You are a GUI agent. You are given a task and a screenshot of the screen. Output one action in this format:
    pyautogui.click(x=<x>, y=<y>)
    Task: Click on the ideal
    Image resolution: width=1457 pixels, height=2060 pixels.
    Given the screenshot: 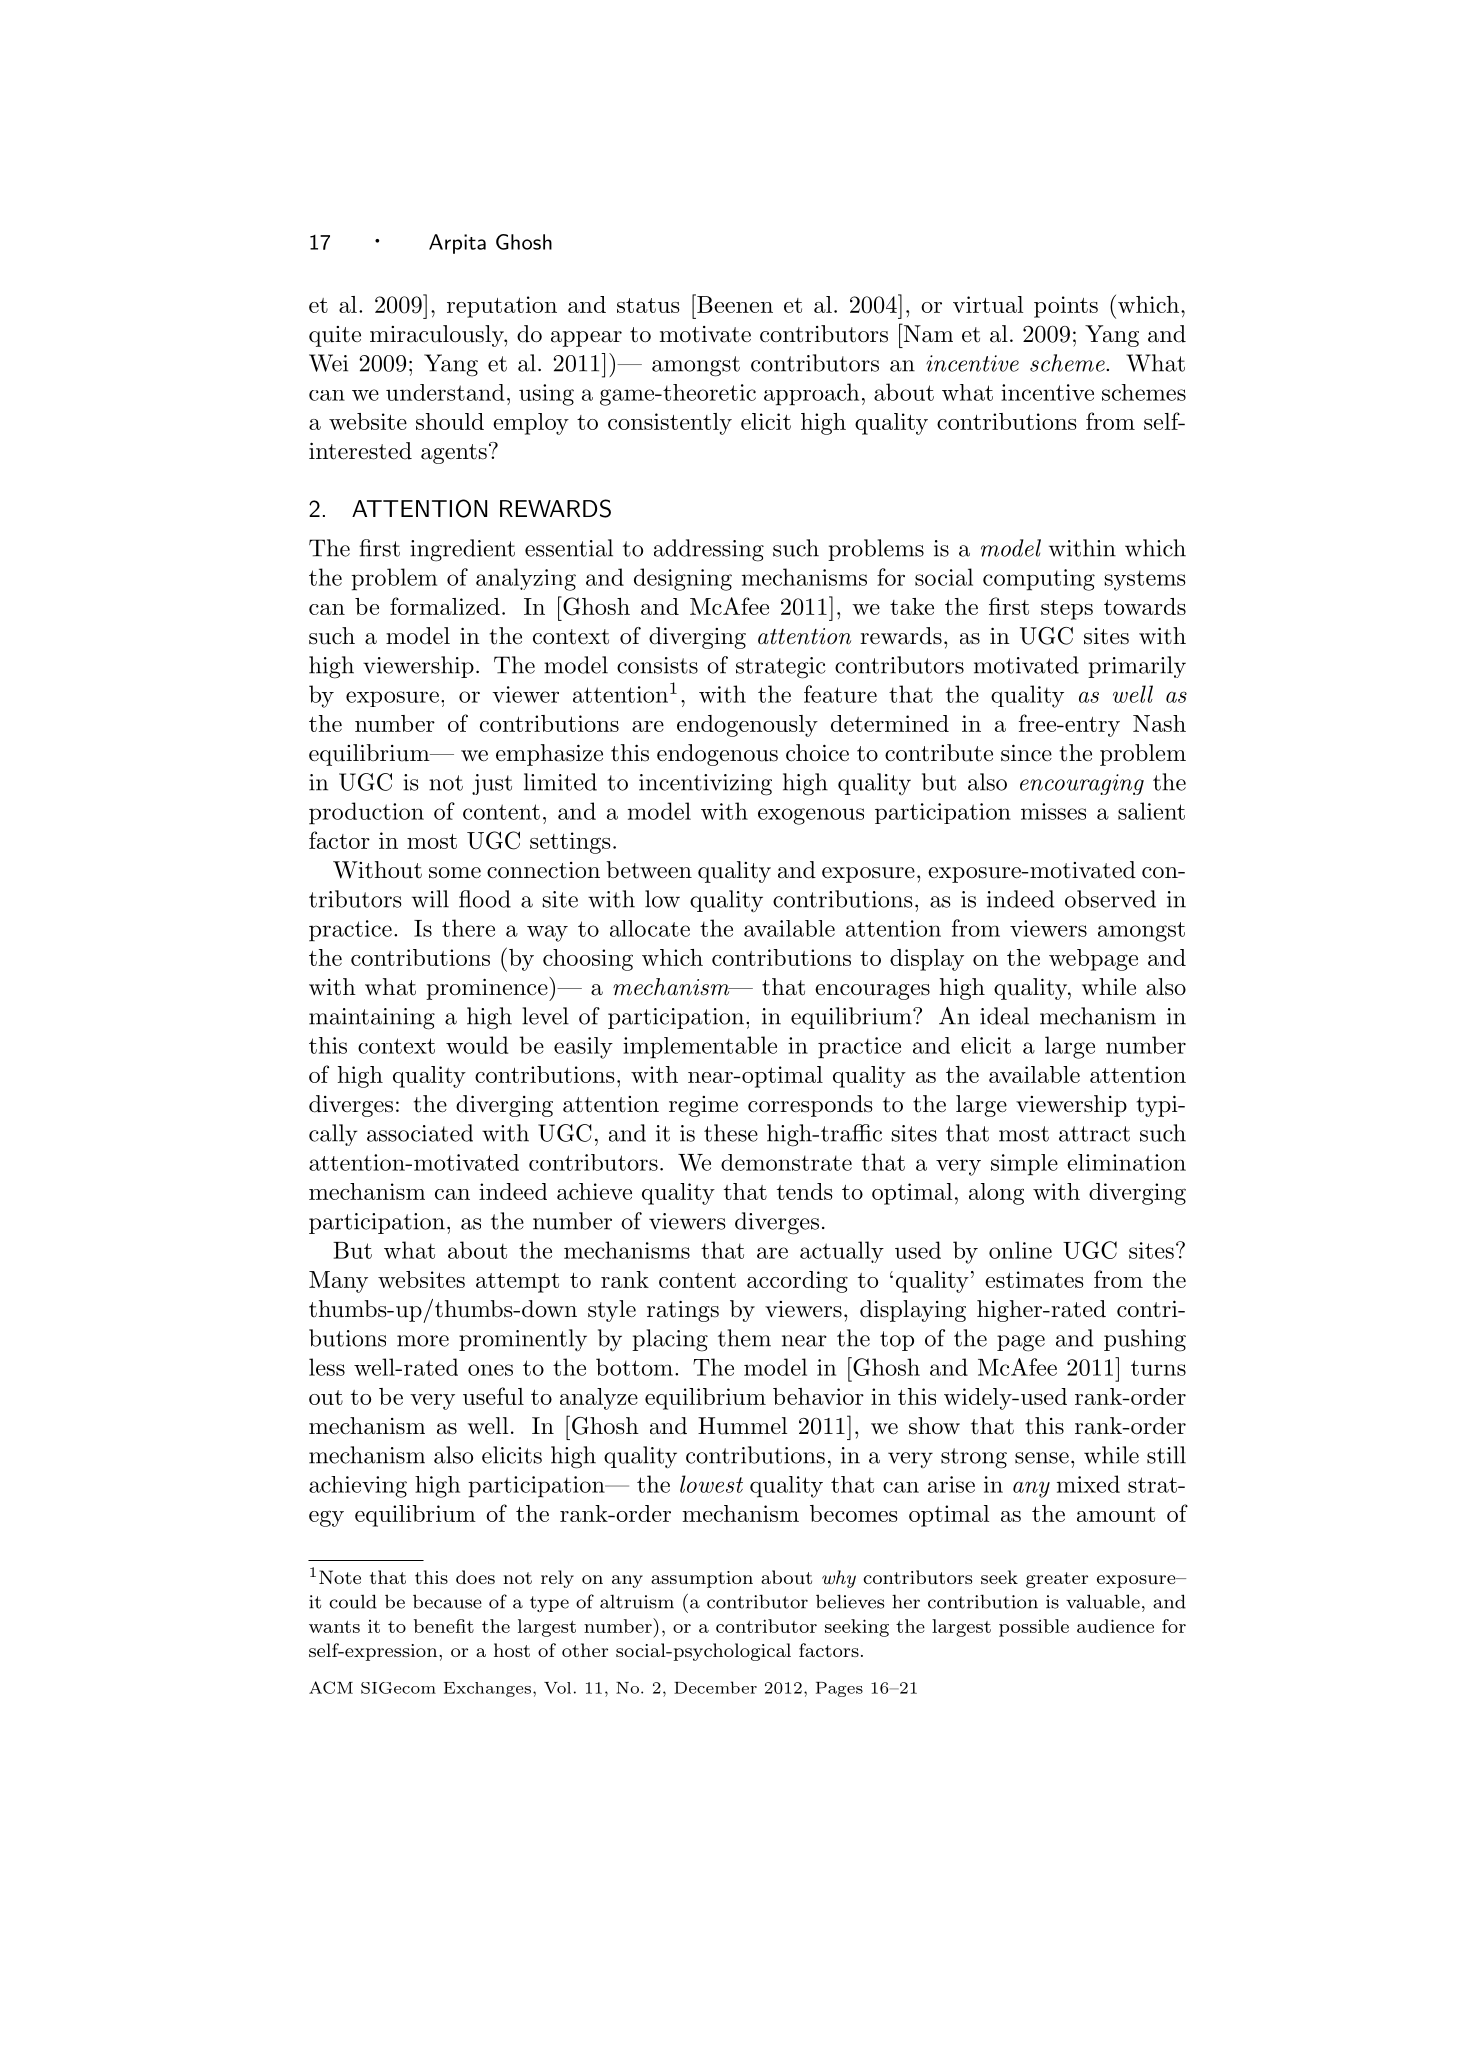 What is the action you would take?
    pyautogui.click(x=1004, y=1016)
